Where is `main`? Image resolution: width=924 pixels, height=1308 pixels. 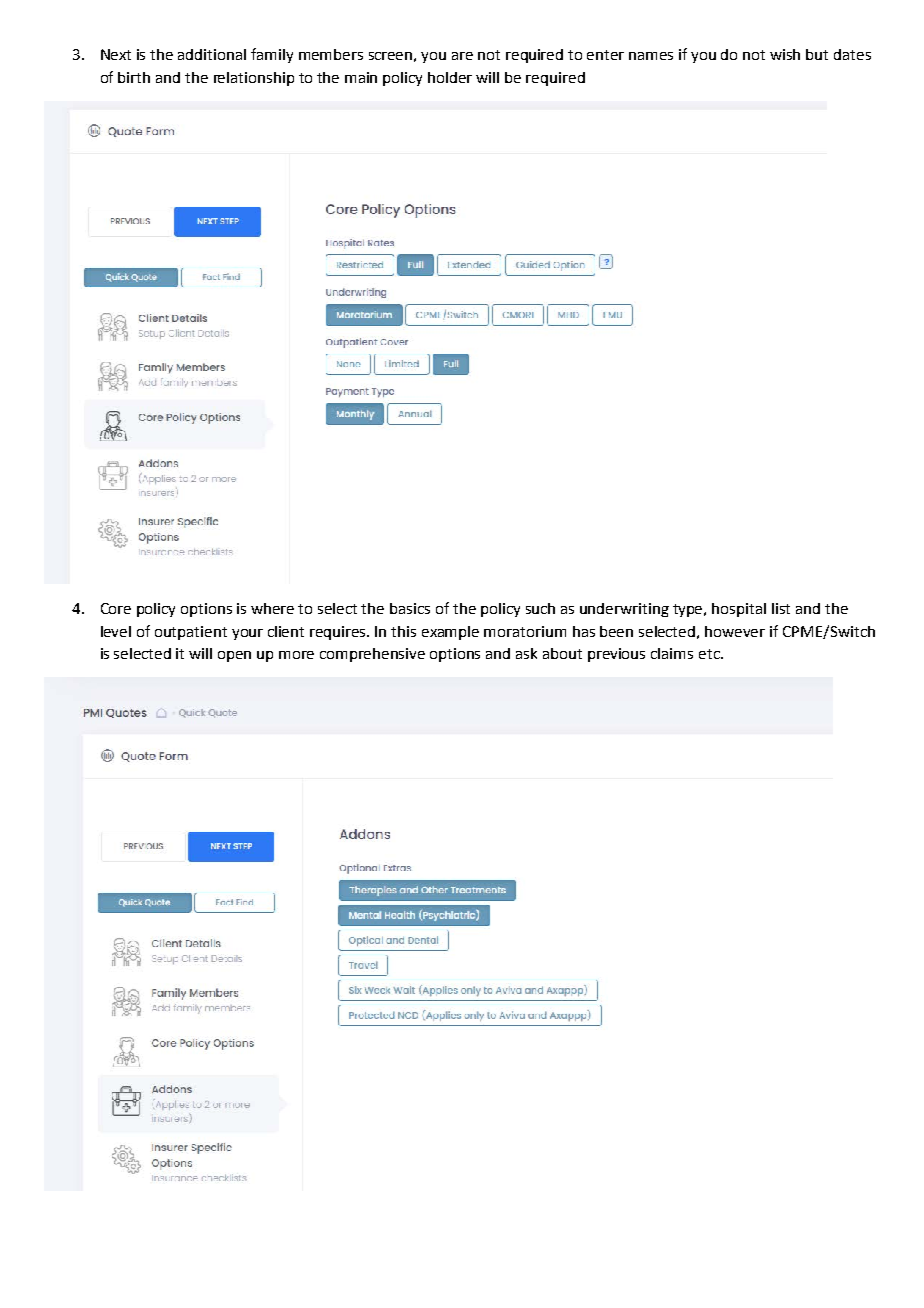
main is located at coordinates (361, 77).
